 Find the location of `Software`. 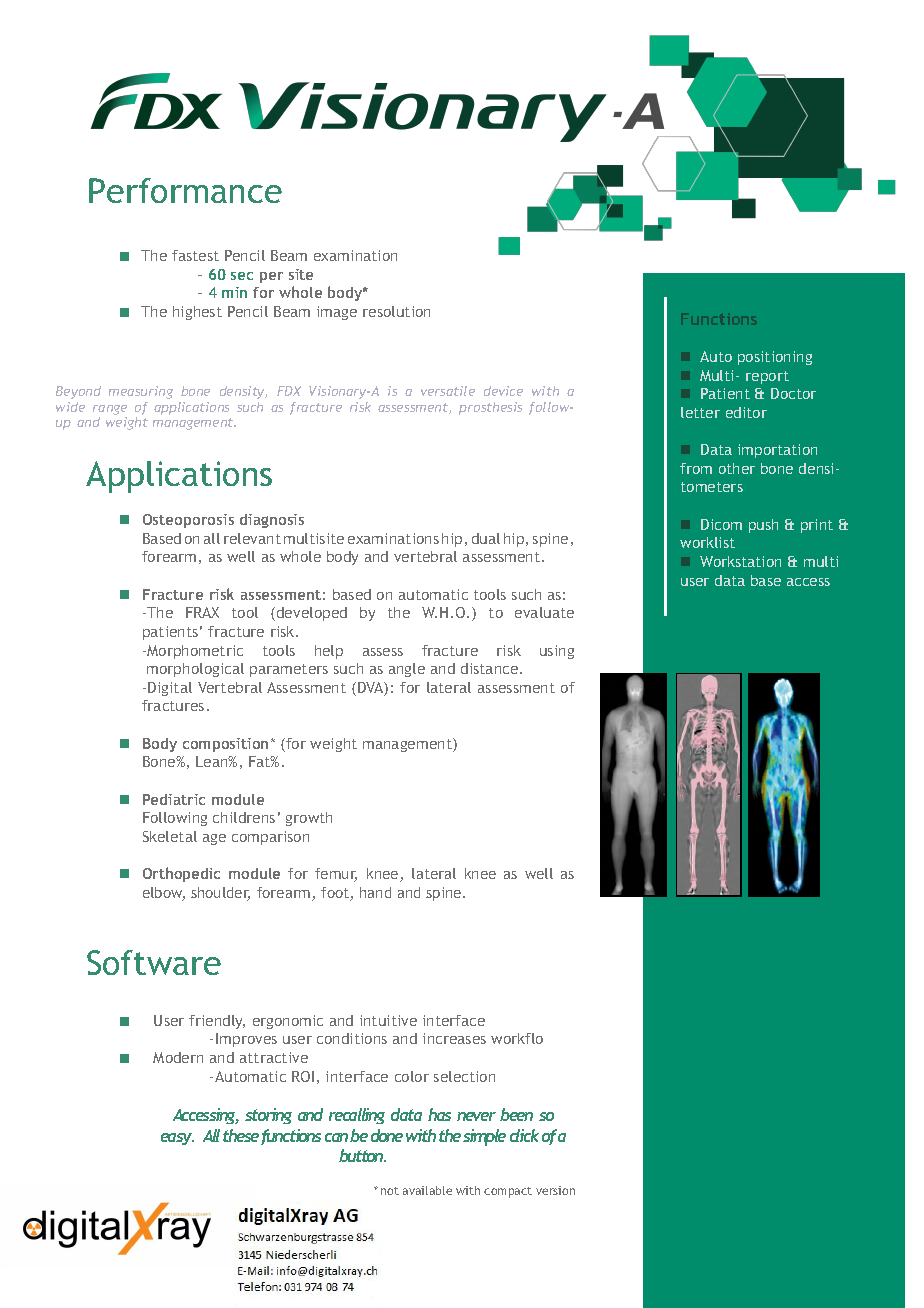

Software is located at coordinates (154, 962).
